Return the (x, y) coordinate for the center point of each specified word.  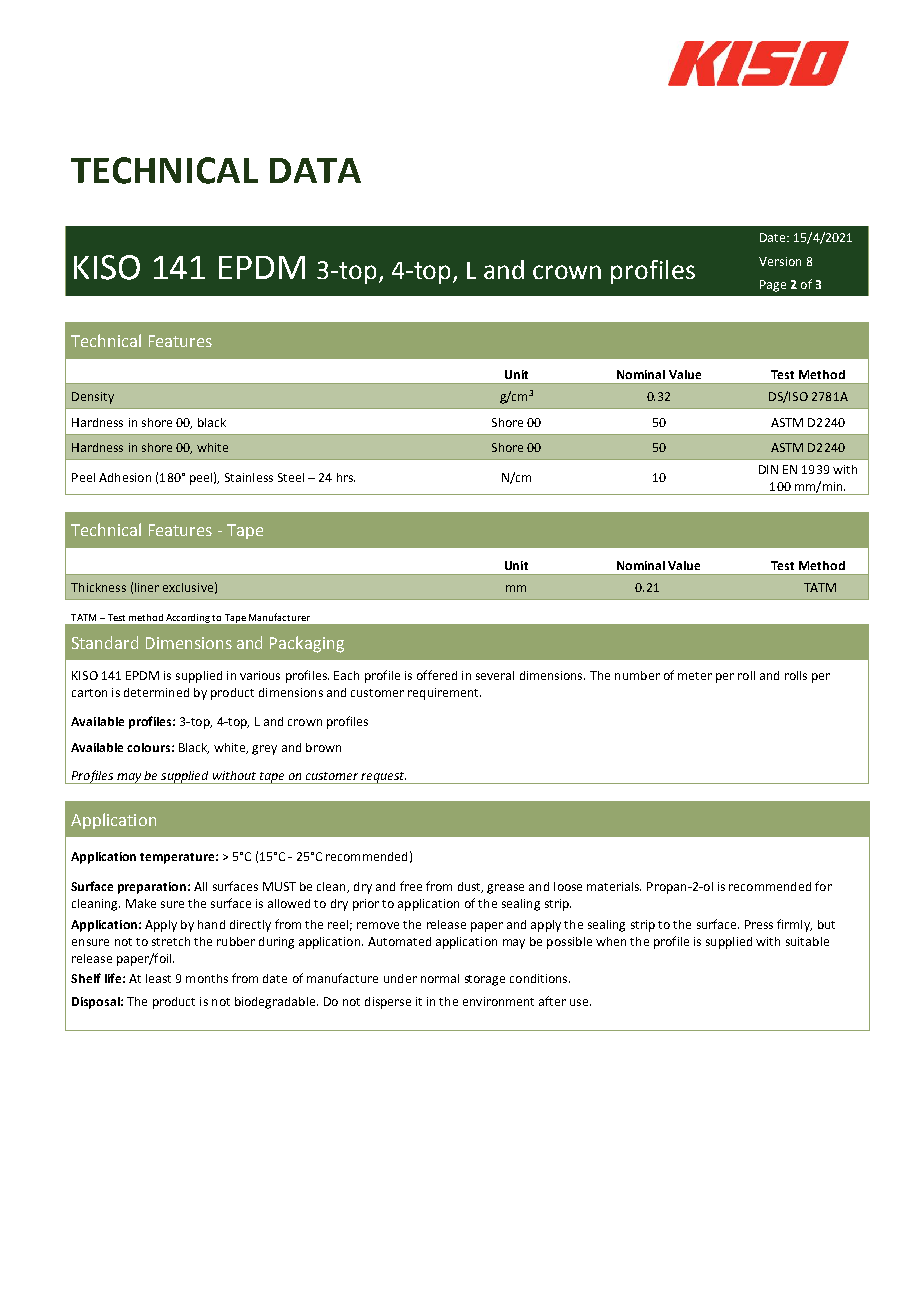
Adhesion (125, 477)
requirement (444, 694)
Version (780, 261)
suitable (807, 941)
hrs (346, 477)
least (158, 978)
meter (695, 676)
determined (156, 692)
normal (440, 978)
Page (773, 286)
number (637, 675)
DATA (315, 170)
